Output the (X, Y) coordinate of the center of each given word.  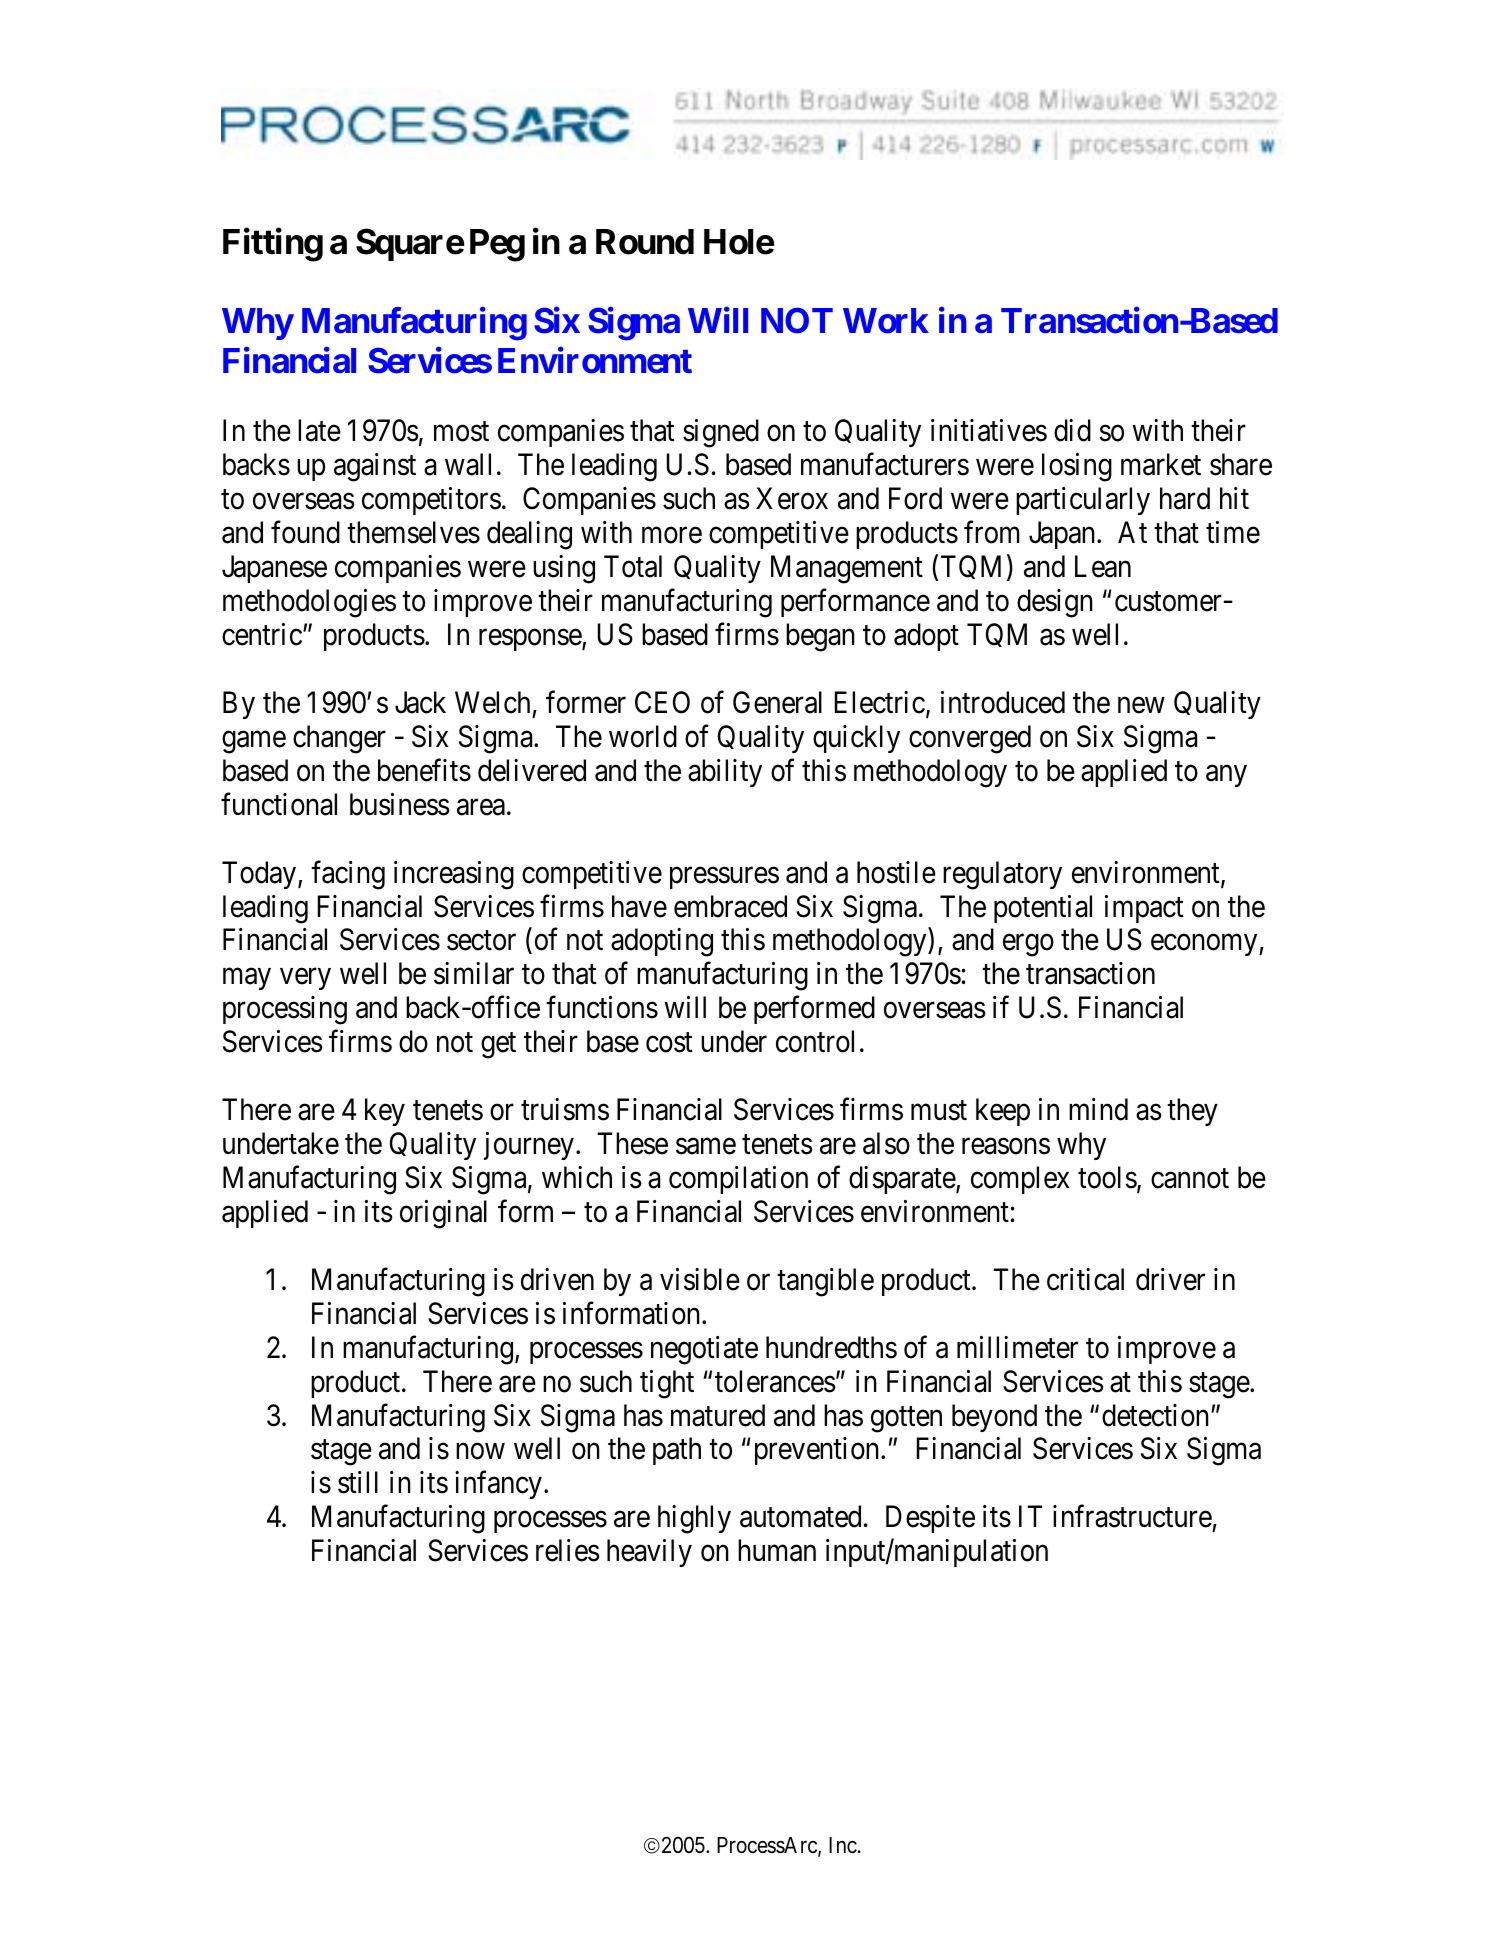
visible (700, 1279)
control (815, 1041)
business (400, 804)
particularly (1083, 501)
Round (645, 242)
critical (1085, 1279)
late (319, 430)
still (358, 1482)
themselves (413, 532)
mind (1098, 1109)
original (443, 1214)
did (1072, 430)
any (1226, 776)
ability (725, 773)
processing (285, 1010)
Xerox (792, 499)
